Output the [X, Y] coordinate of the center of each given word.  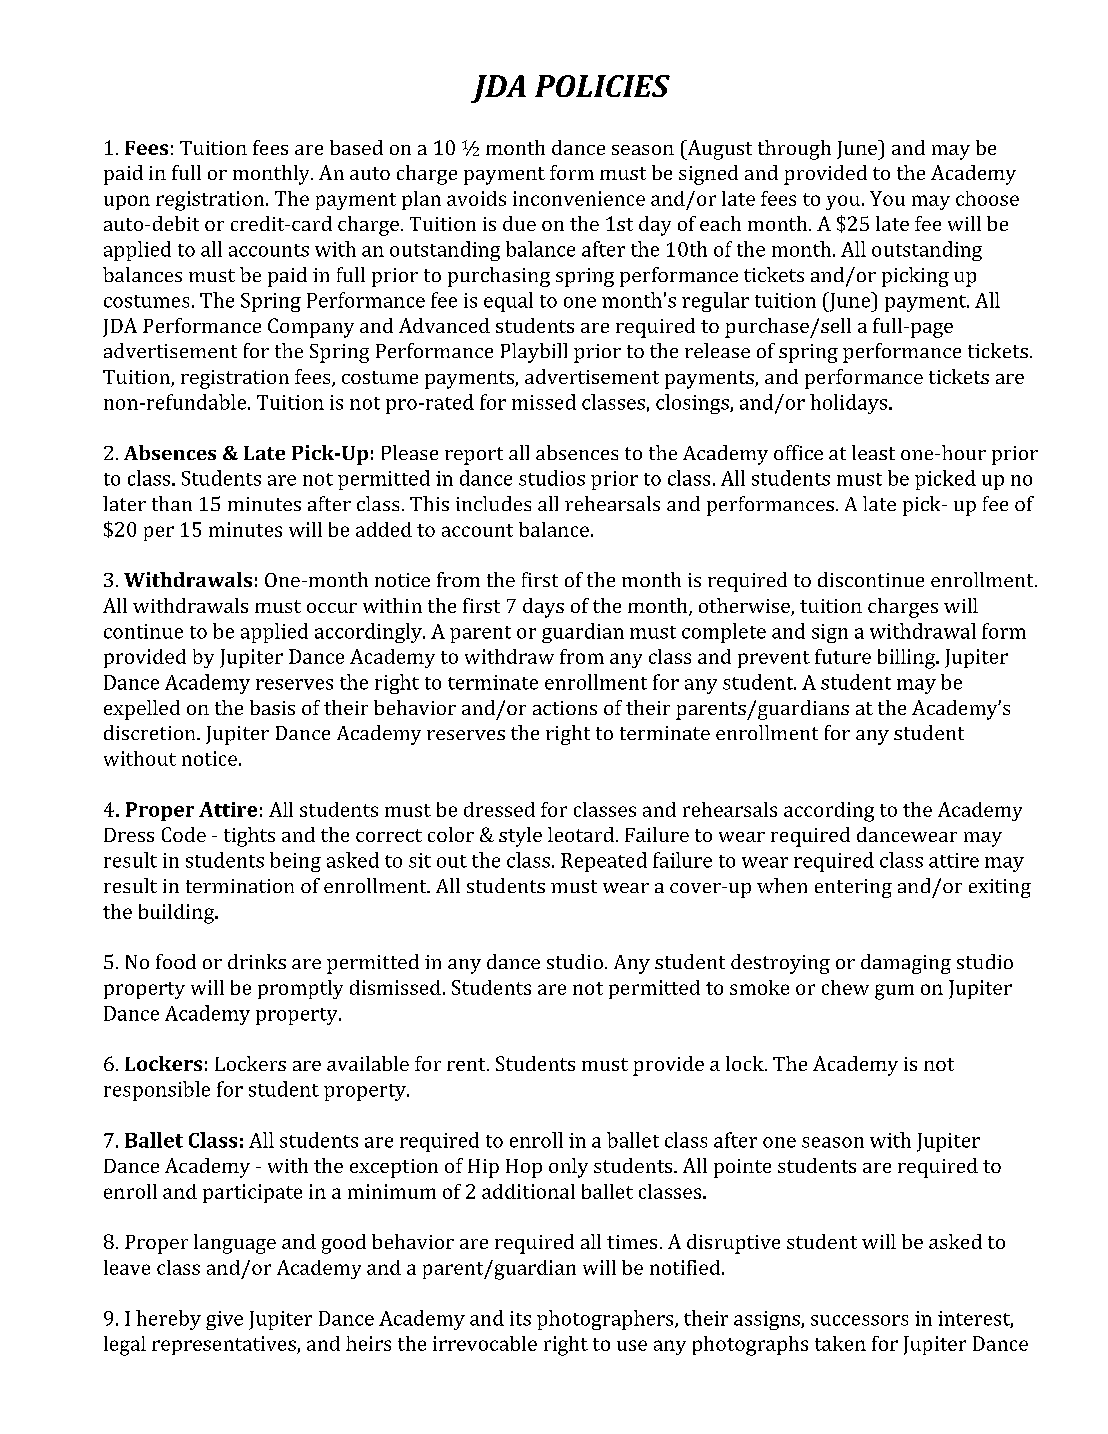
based [356, 147]
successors [859, 1320]
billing [907, 659]
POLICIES [602, 86]
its [520, 1318]
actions [565, 708]
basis [272, 707]
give [224, 1320]
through [794, 150]
